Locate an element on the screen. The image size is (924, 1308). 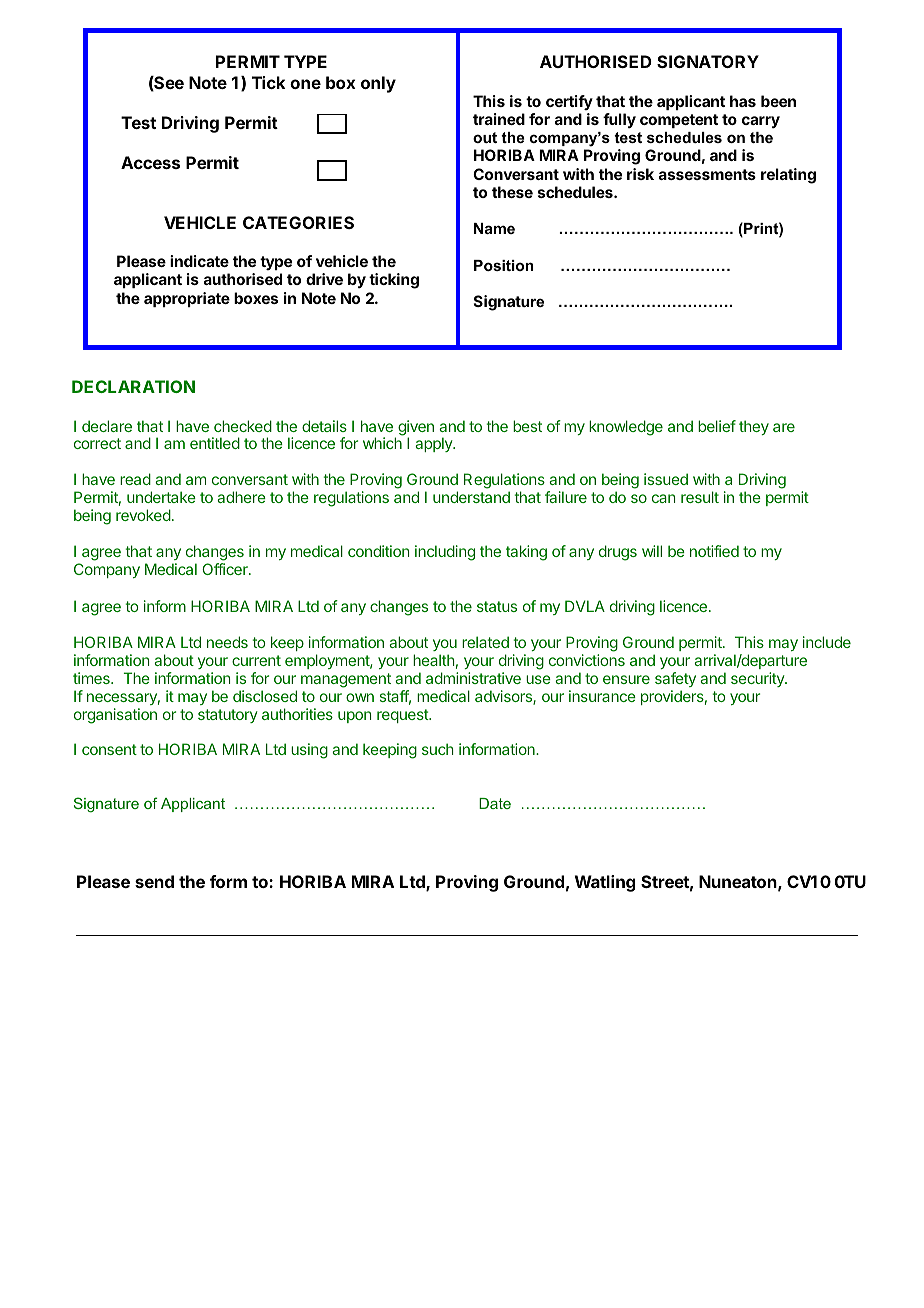
Officer is located at coordinates (226, 569).
